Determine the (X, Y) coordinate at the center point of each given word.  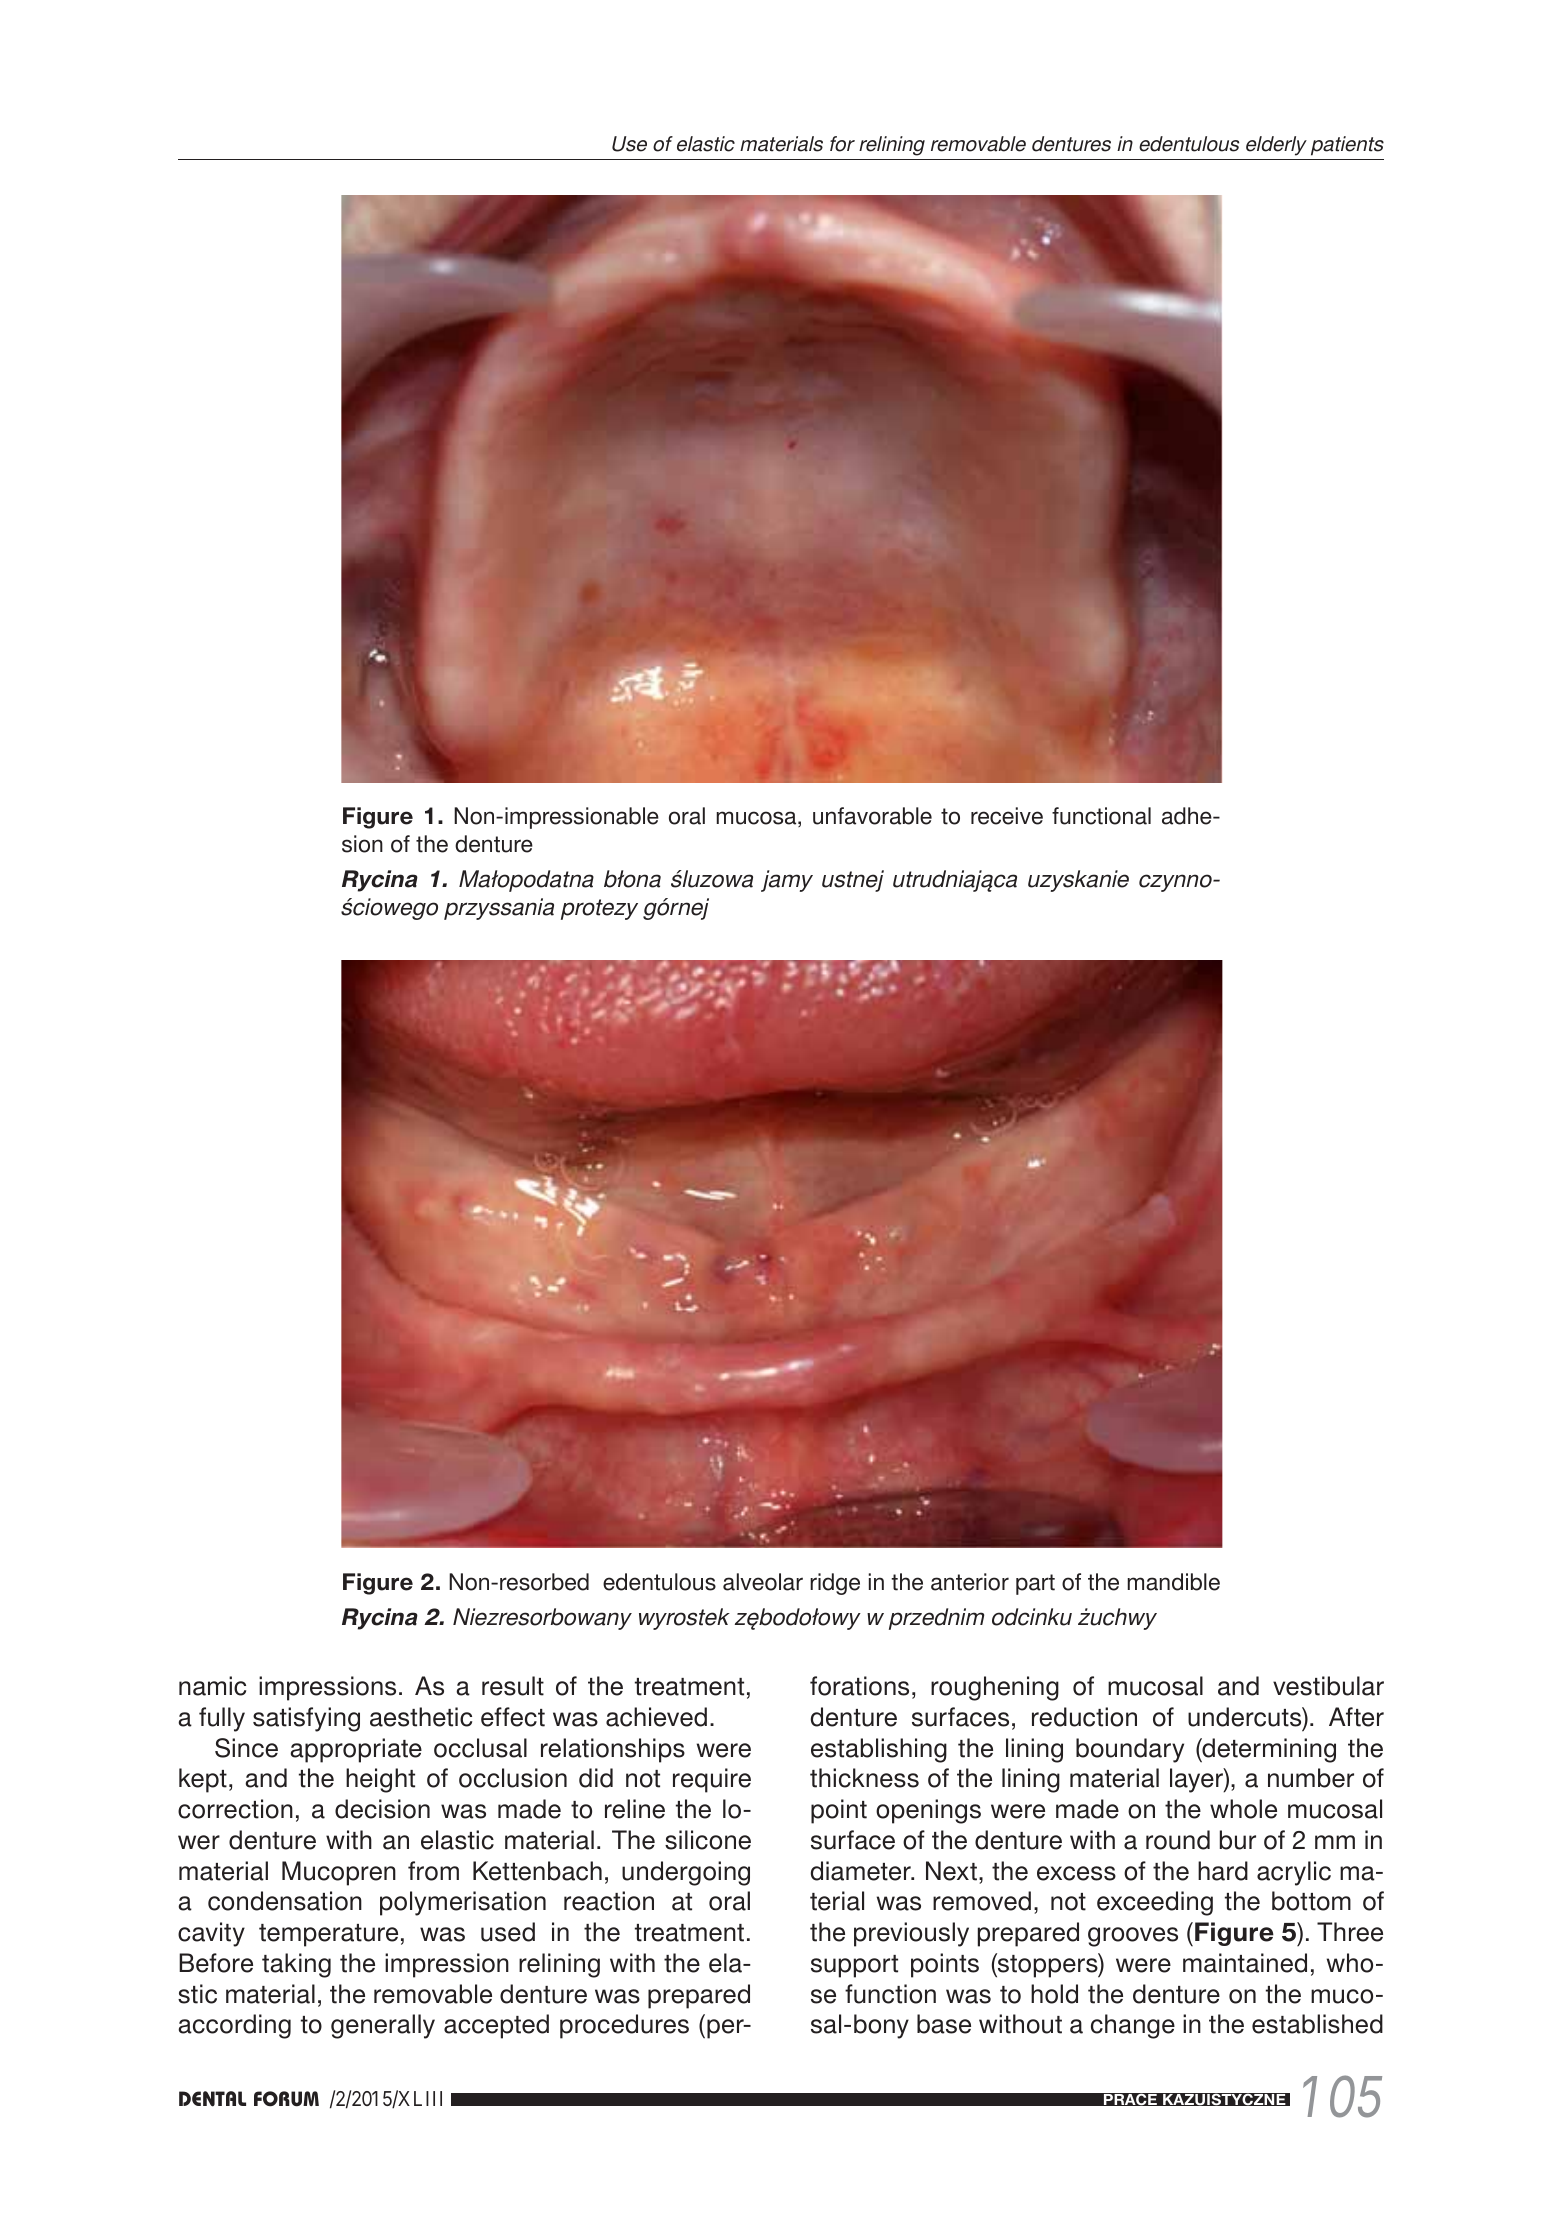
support (854, 1966)
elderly (1276, 146)
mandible (1173, 1582)
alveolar (763, 1582)
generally (383, 2026)
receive (1007, 816)
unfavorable (872, 816)
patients (1347, 146)
